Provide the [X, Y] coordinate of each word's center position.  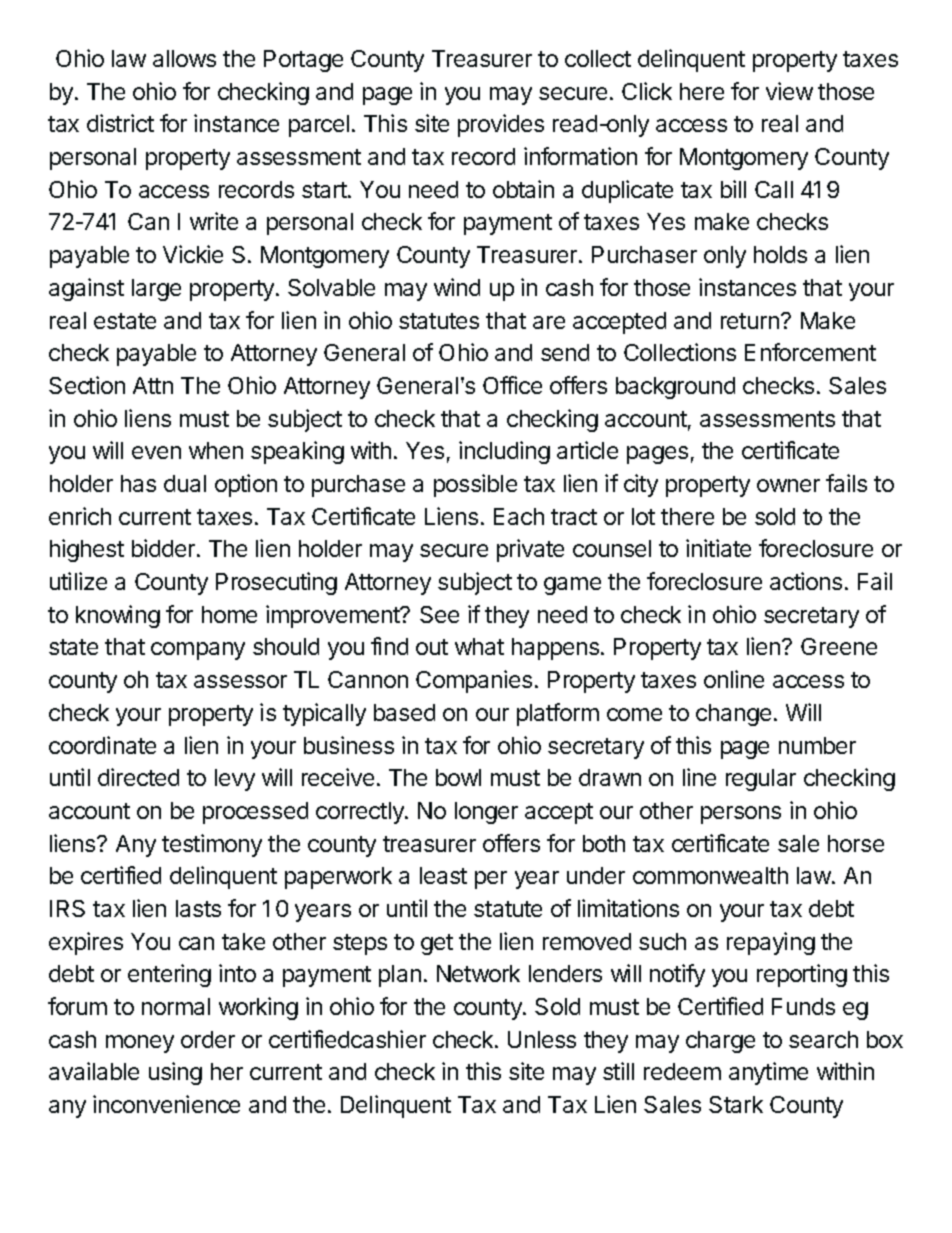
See [439, 614]
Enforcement [810, 352]
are [549, 322]
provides [501, 125]
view [789, 91]
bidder [165, 548]
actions [806, 581]
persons [741, 815]
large [156, 290]
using [175, 1073]
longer [486, 813]
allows [184, 58]
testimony [212, 845]
